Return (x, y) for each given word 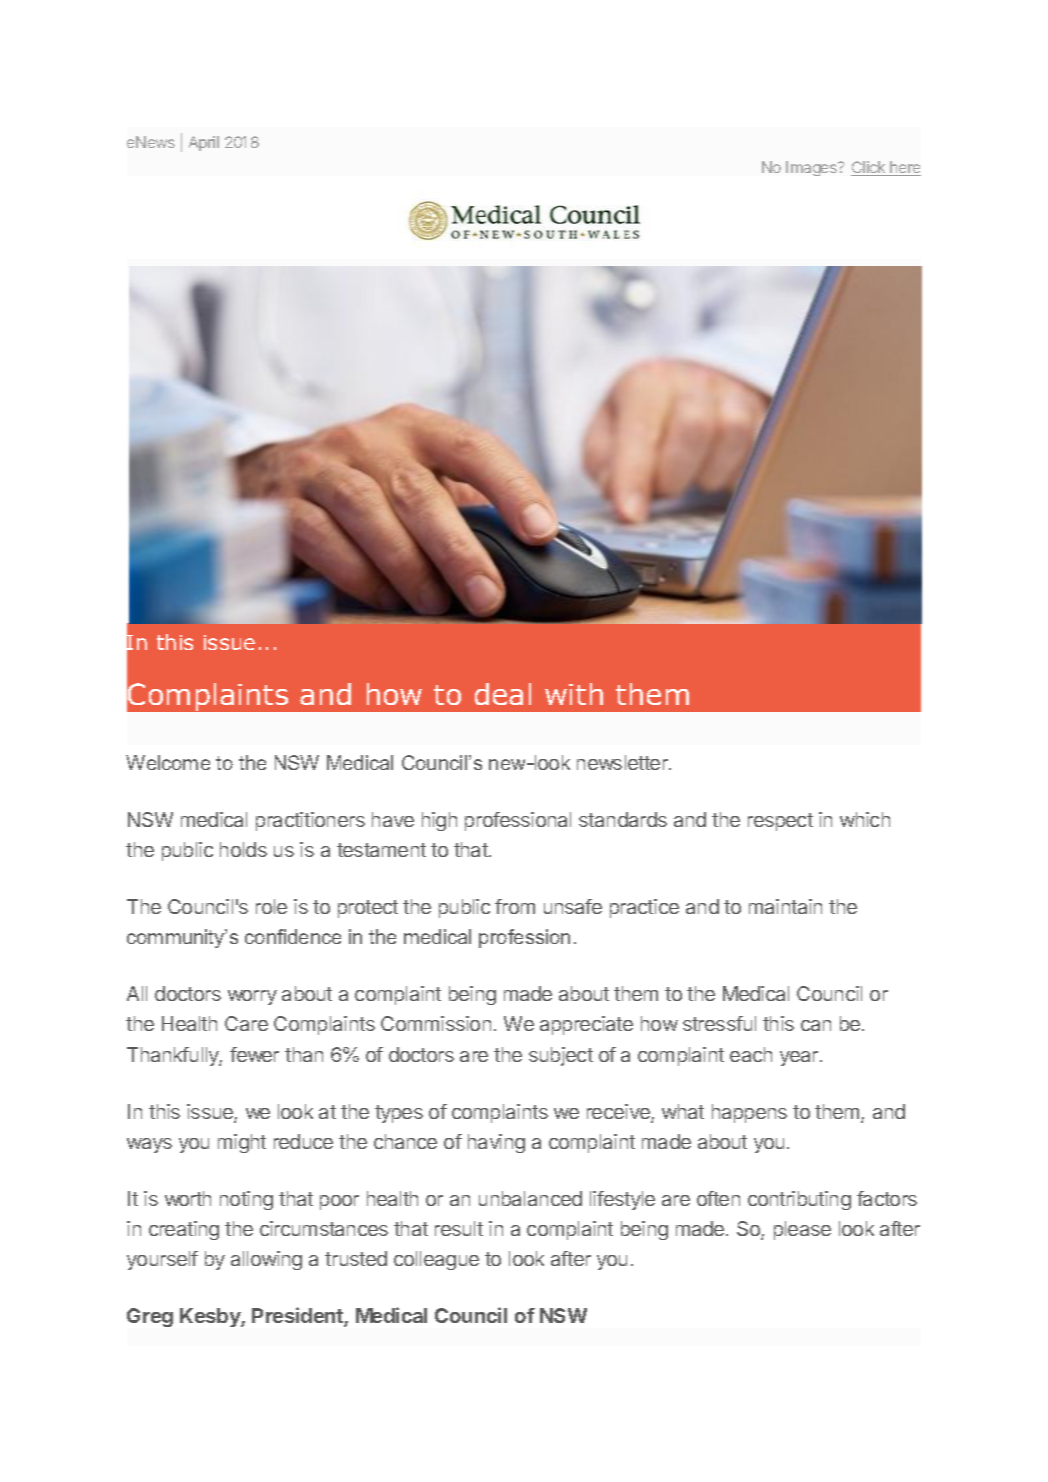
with (574, 694)
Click (869, 168)
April (204, 143)
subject (561, 1056)
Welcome (168, 762)
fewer (254, 1054)
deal (503, 694)
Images (813, 168)
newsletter (623, 762)
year (800, 1058)
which (865, 819)
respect (780, 822)
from (515, 906)
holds (243, 849)
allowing (266, 1260)
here (904, 168)
